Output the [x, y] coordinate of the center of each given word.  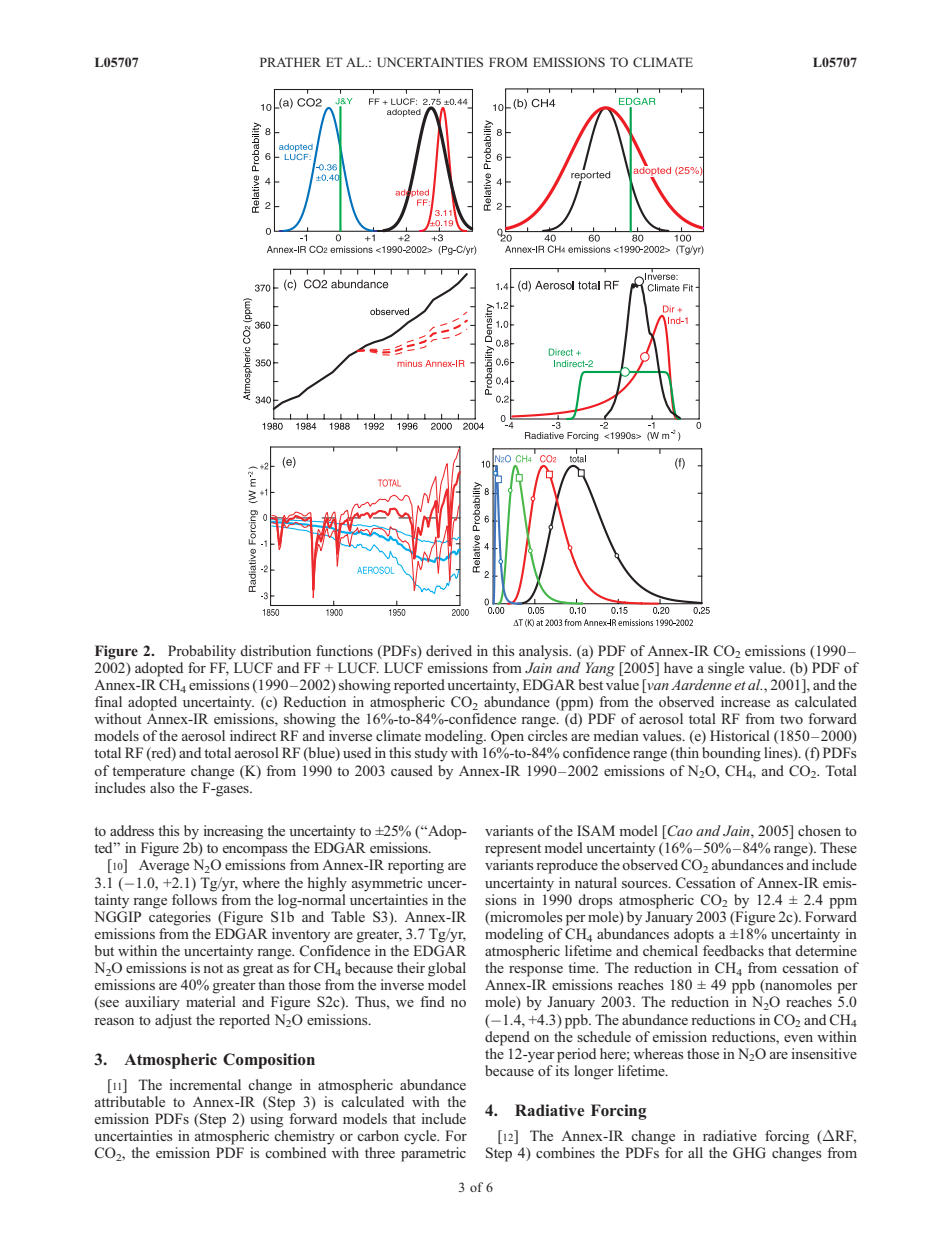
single [726, 669]
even [798, 1038]
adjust [173, 1021]
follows [194, 898]
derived [449, 650]
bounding [731, 754]
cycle [421, 1137]
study [431, 754]
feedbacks [733, 950]
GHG [749, 1153]
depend [507, 1038]
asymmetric [387, 884]
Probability [202, 652]
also [162, 787]
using [266, 1120]
